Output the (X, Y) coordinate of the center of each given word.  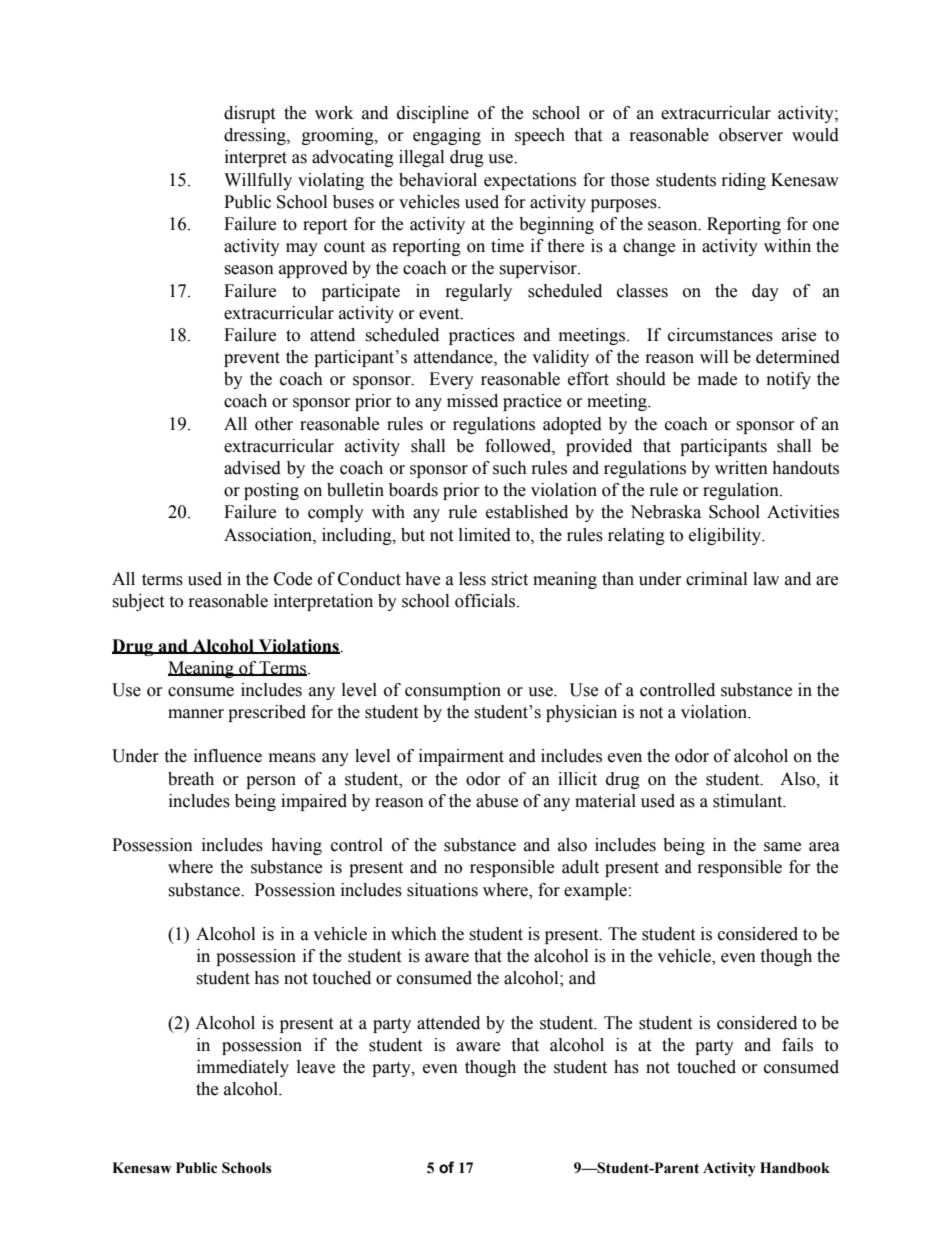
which (414, 934)
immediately (243, 1068)
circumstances (720, 335)
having (296, 846)
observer (751, 135)
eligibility (726, 536)
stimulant (749, 801)
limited (485, 535)
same (782, 847)
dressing (256, 136)
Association (269, 535)
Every (451, 380)
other (274, 424)
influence (228, 756)
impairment (461, 757)
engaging (447, 136)
